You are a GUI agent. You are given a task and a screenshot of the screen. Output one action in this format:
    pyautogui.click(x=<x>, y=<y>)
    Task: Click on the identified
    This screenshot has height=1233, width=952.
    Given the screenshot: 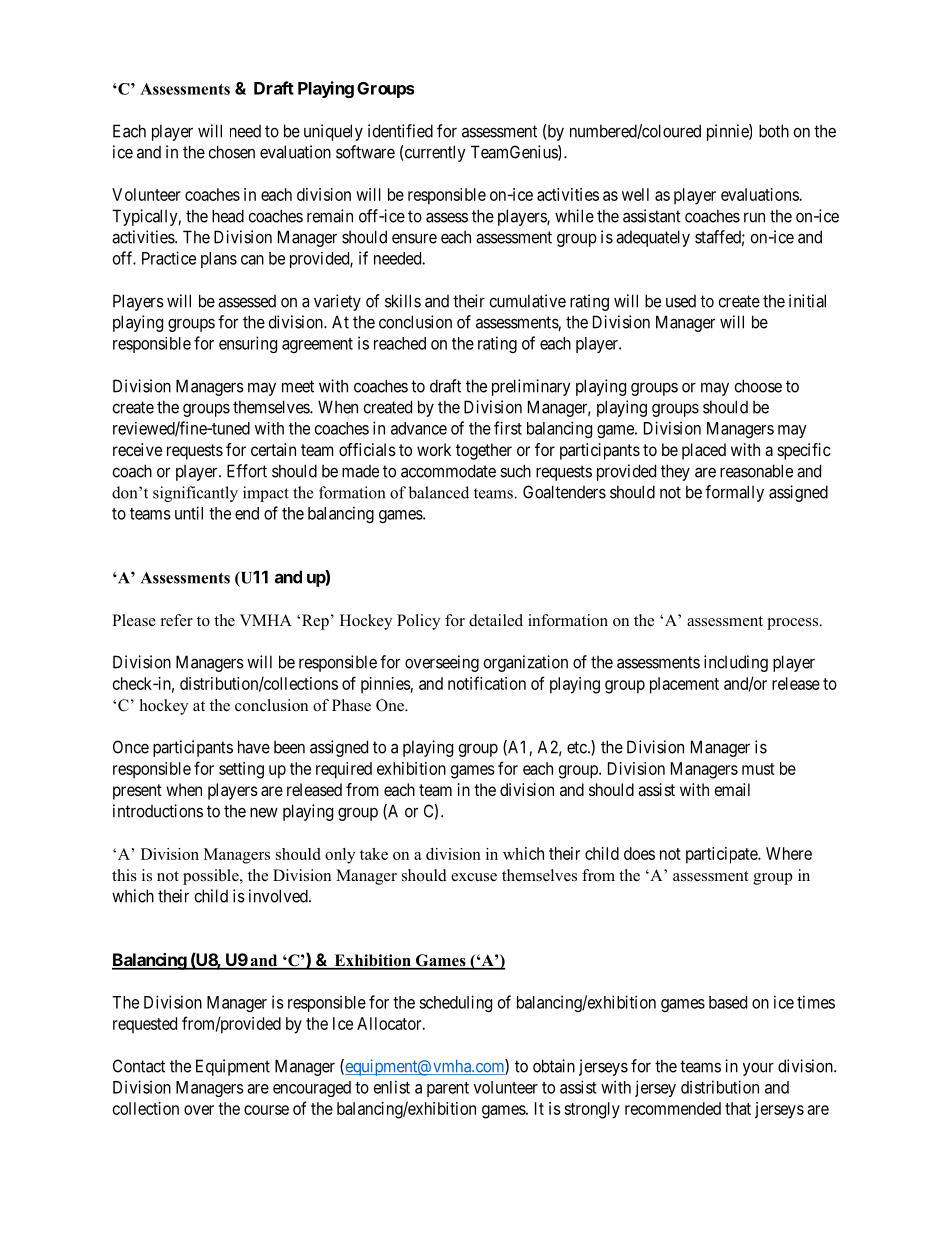 What is the action you would take?
    pyautogui.click(x=400, y=131)
